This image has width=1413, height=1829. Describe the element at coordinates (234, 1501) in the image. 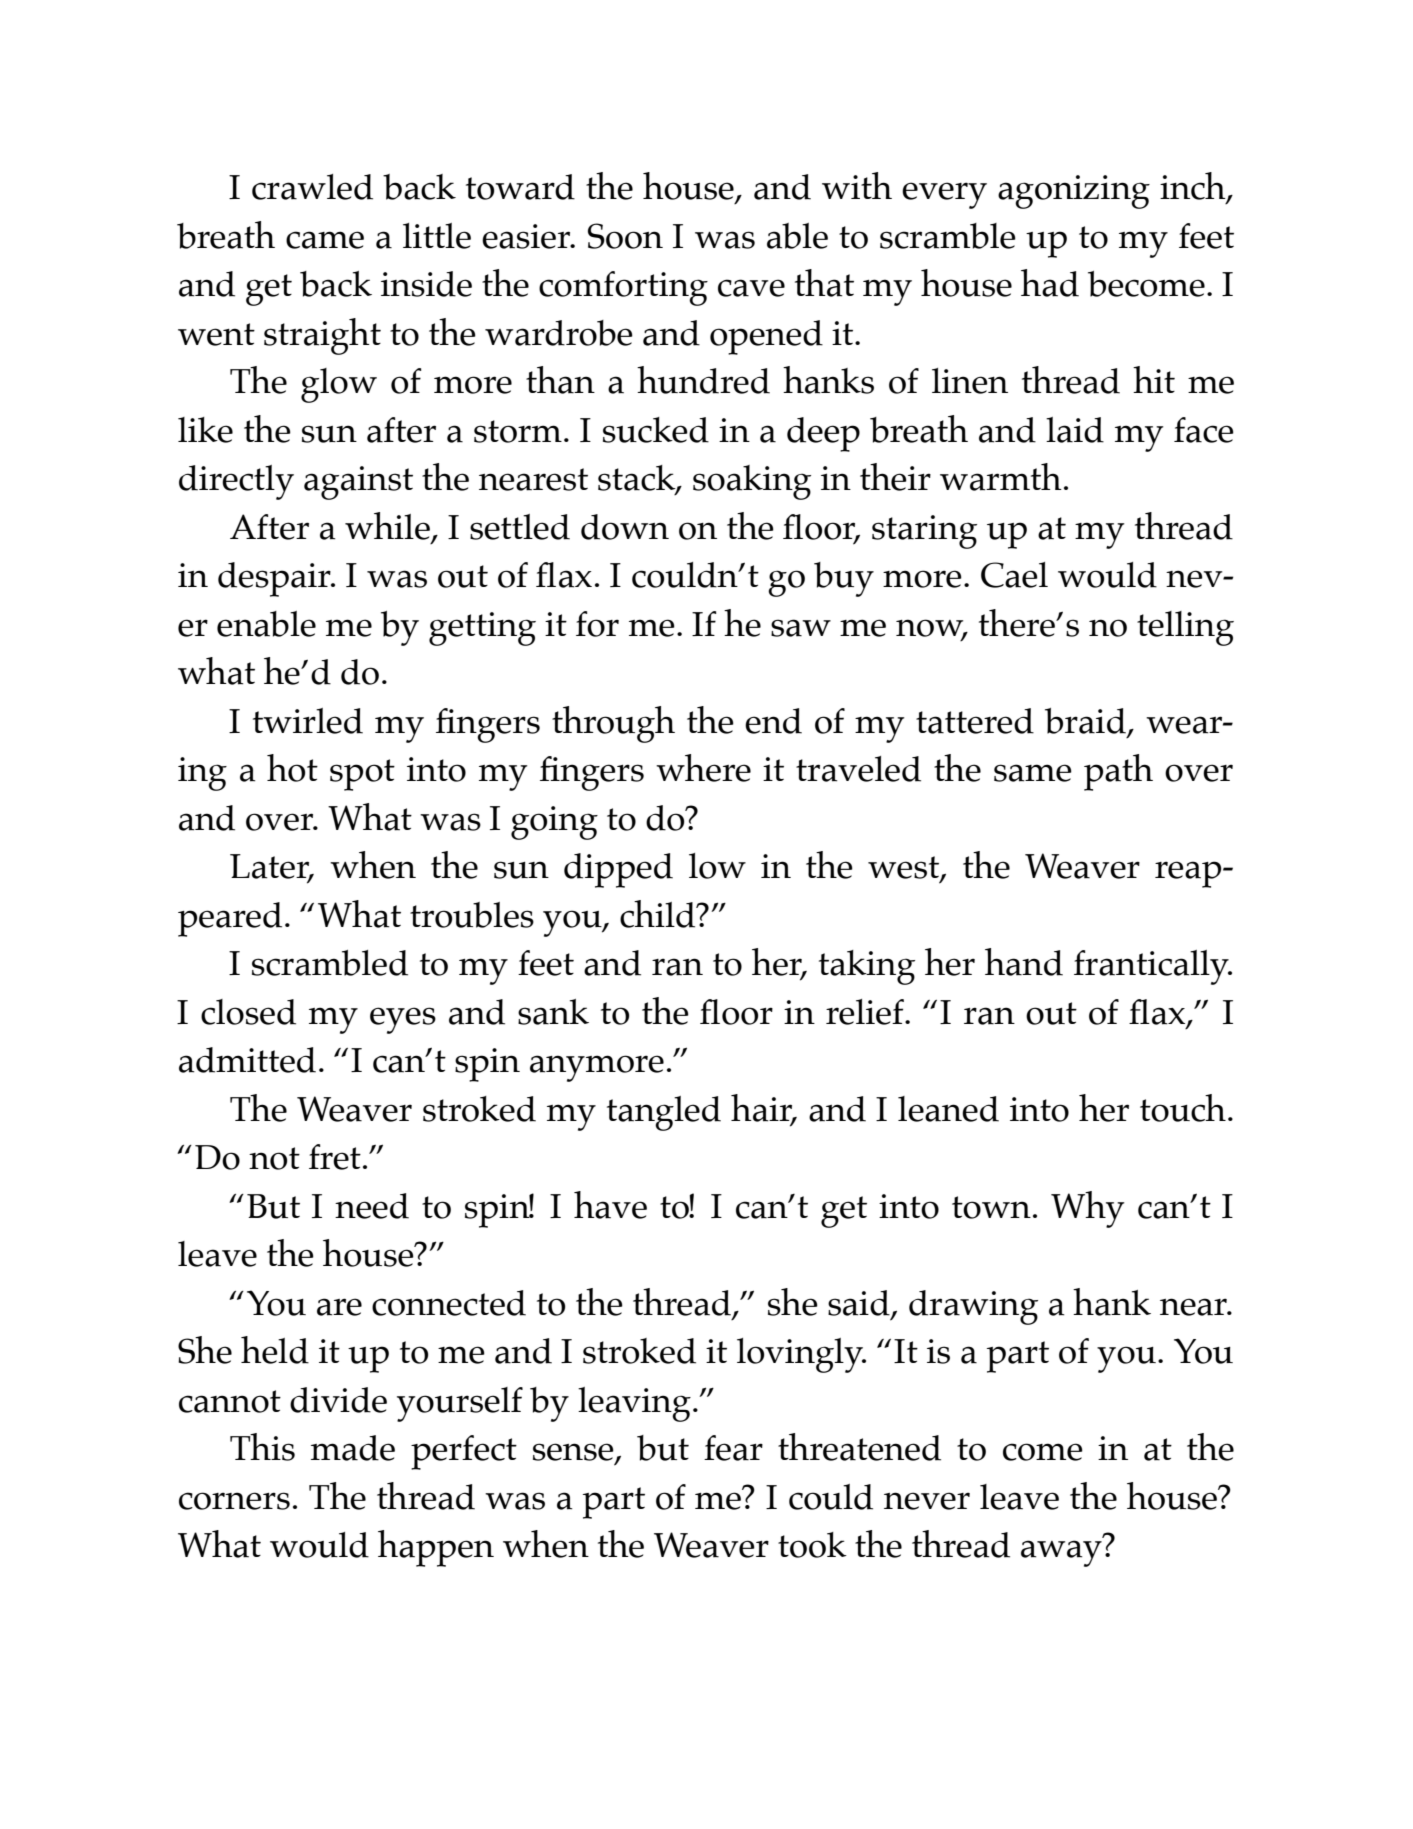

I see `corners` at that location.
